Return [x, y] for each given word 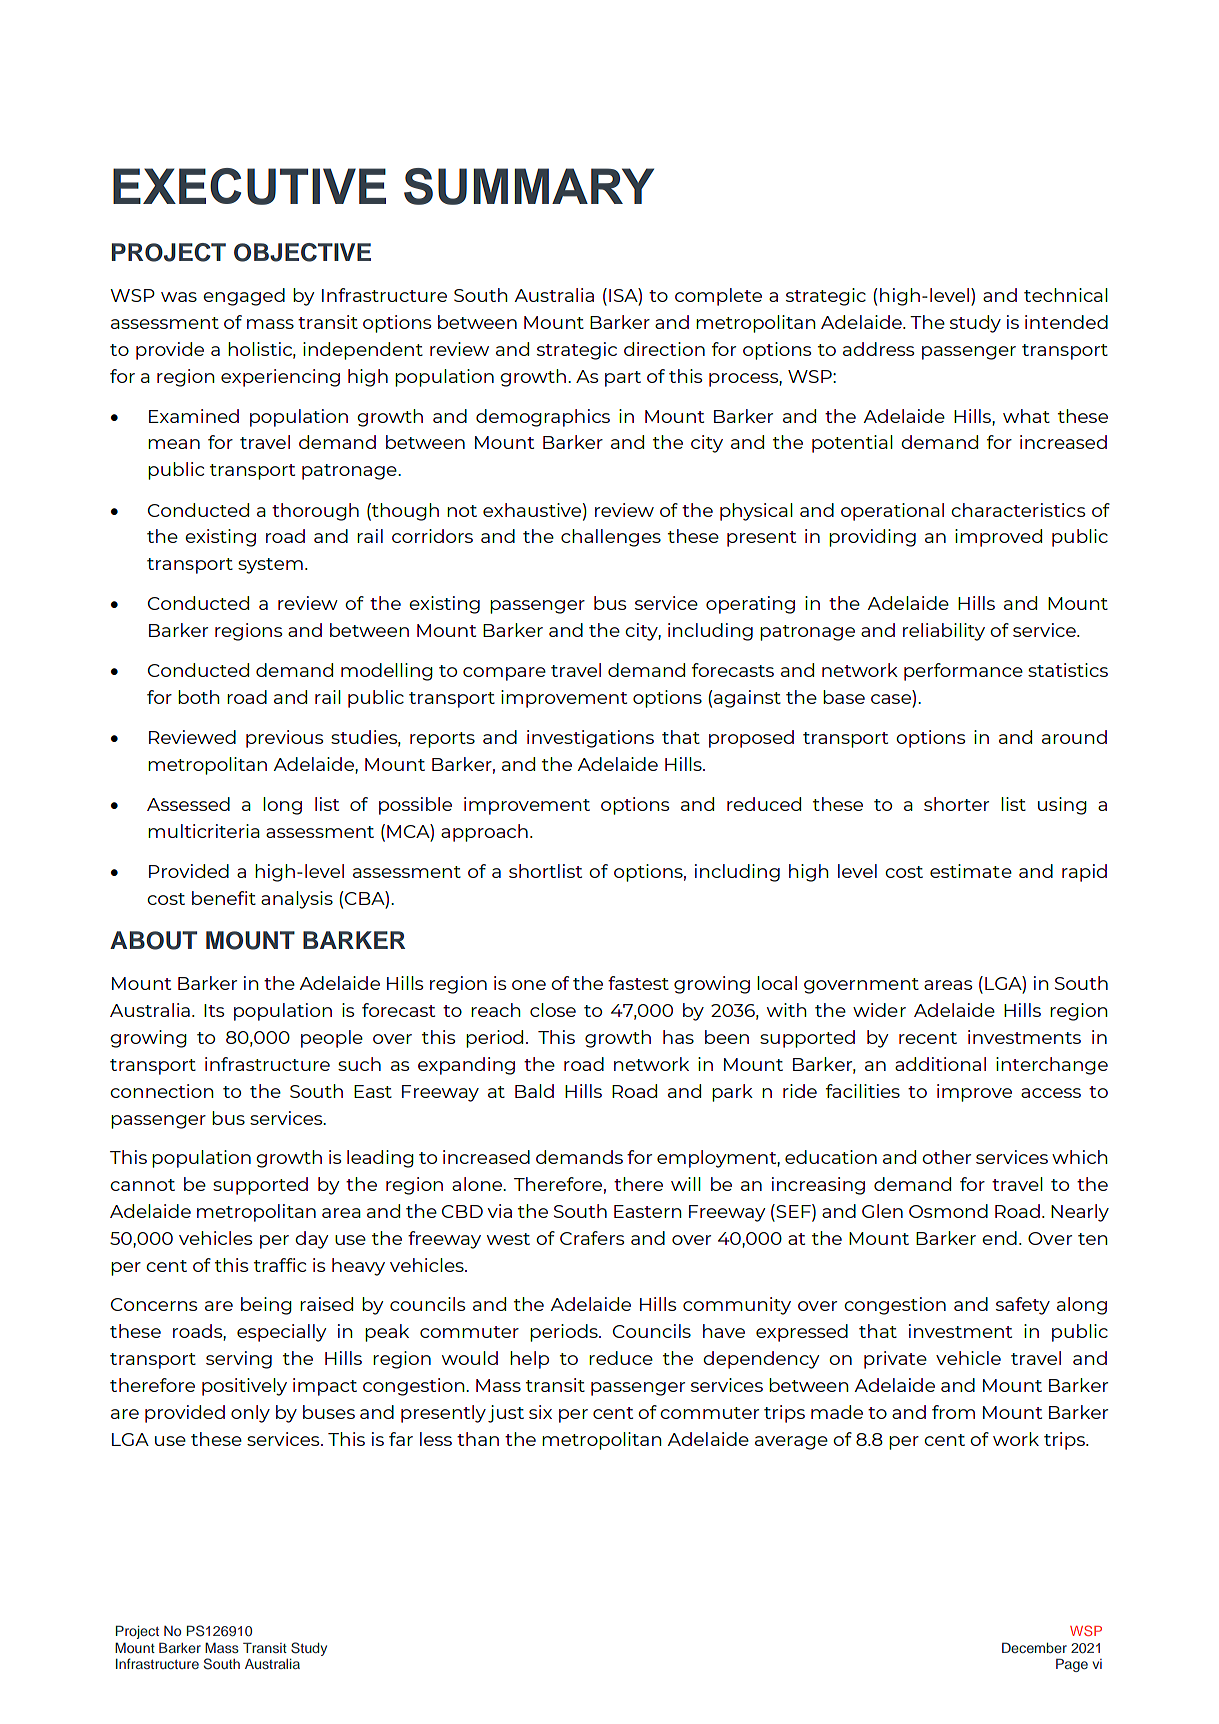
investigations [590, 739]
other [946, 1157]
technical [1066, 295]
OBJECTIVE [302, 252]
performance [963, 672]
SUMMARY [529, 186]
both [199, 697]
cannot [142, 1185]
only [250, 1414]
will [686, 1184]
